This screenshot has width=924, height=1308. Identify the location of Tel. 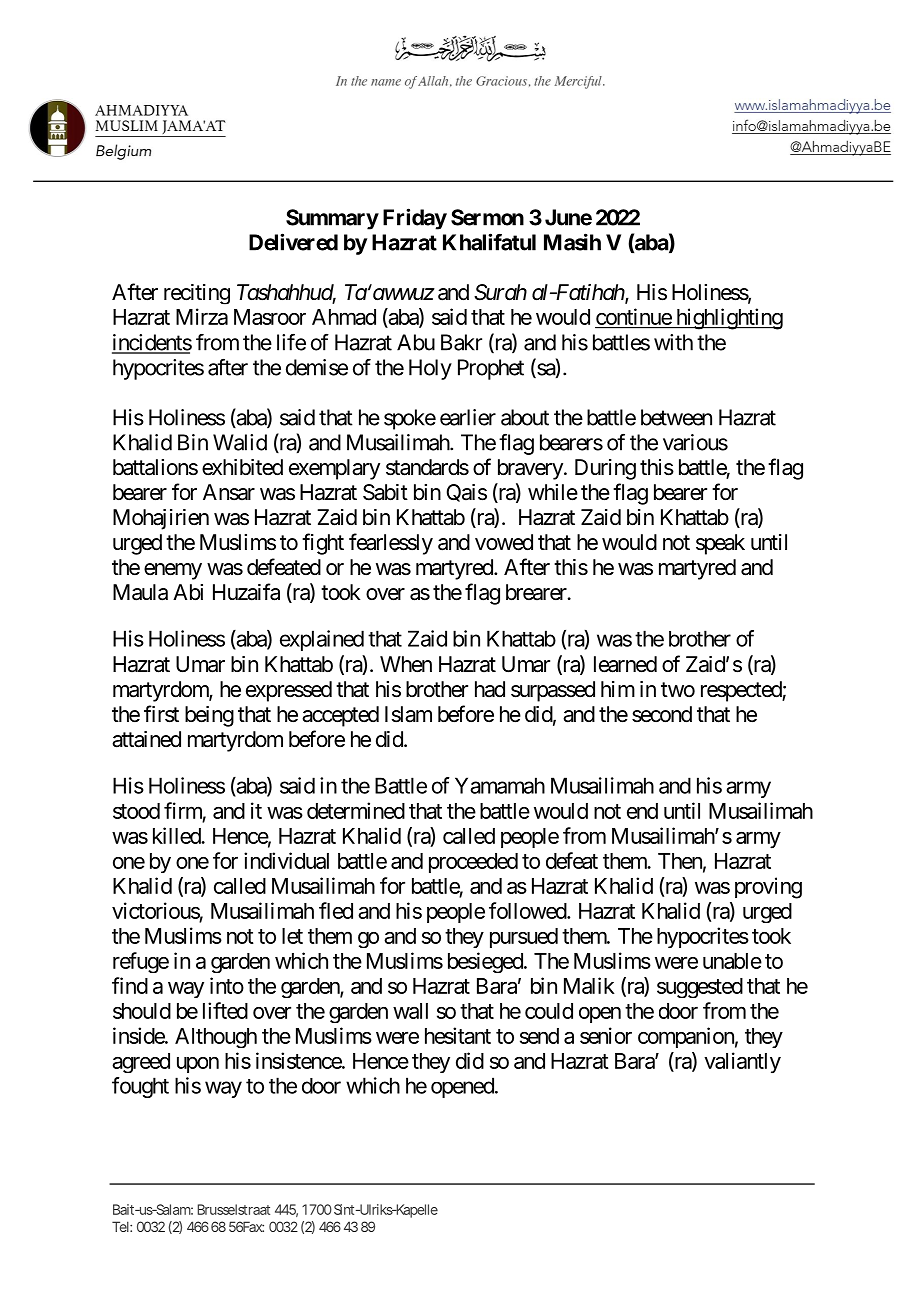
(120, 1226).
